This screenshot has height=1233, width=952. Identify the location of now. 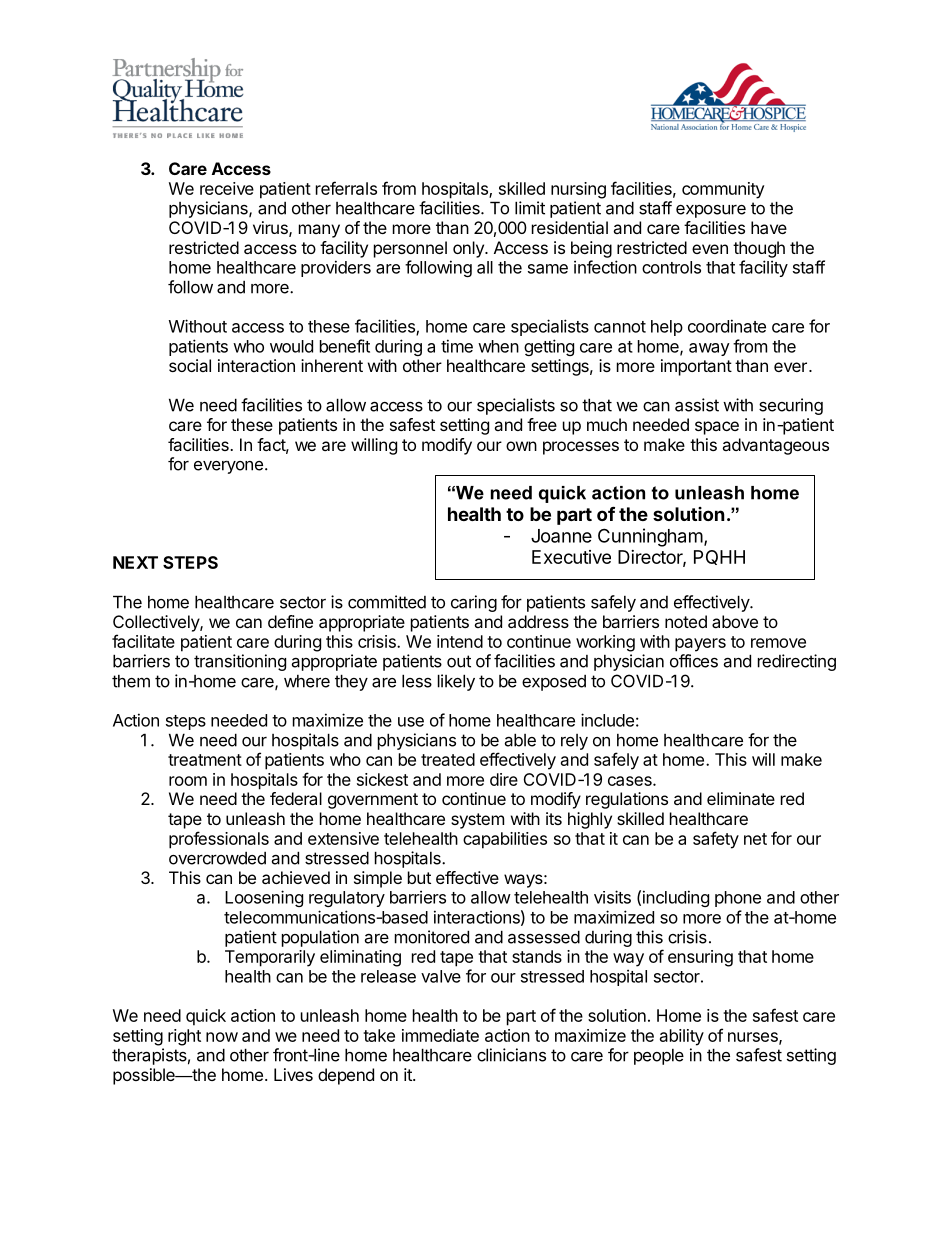
(222, 1037).
